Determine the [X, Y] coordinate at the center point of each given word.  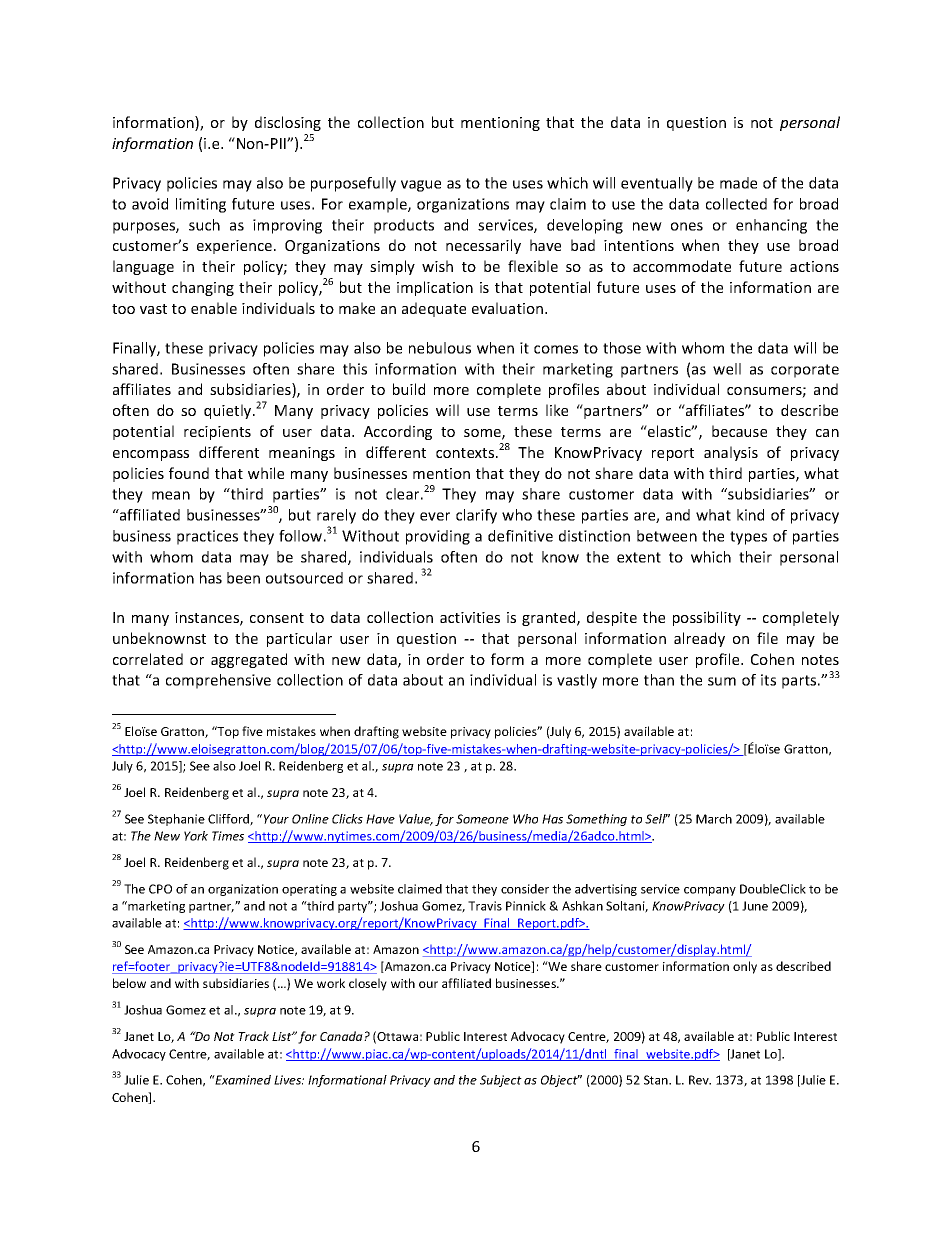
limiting [201, 205]
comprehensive [218, 681]
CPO [160, 889]
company [710, 891]
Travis [485, 906]
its [768, 680]
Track [253, 1036]
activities [470, 617]
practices [207, 537]
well [727, 369]
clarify [476, 516]
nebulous [440, 348]
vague [421, 186]
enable [214, 308]
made [738, 183]
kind [750, 515]
